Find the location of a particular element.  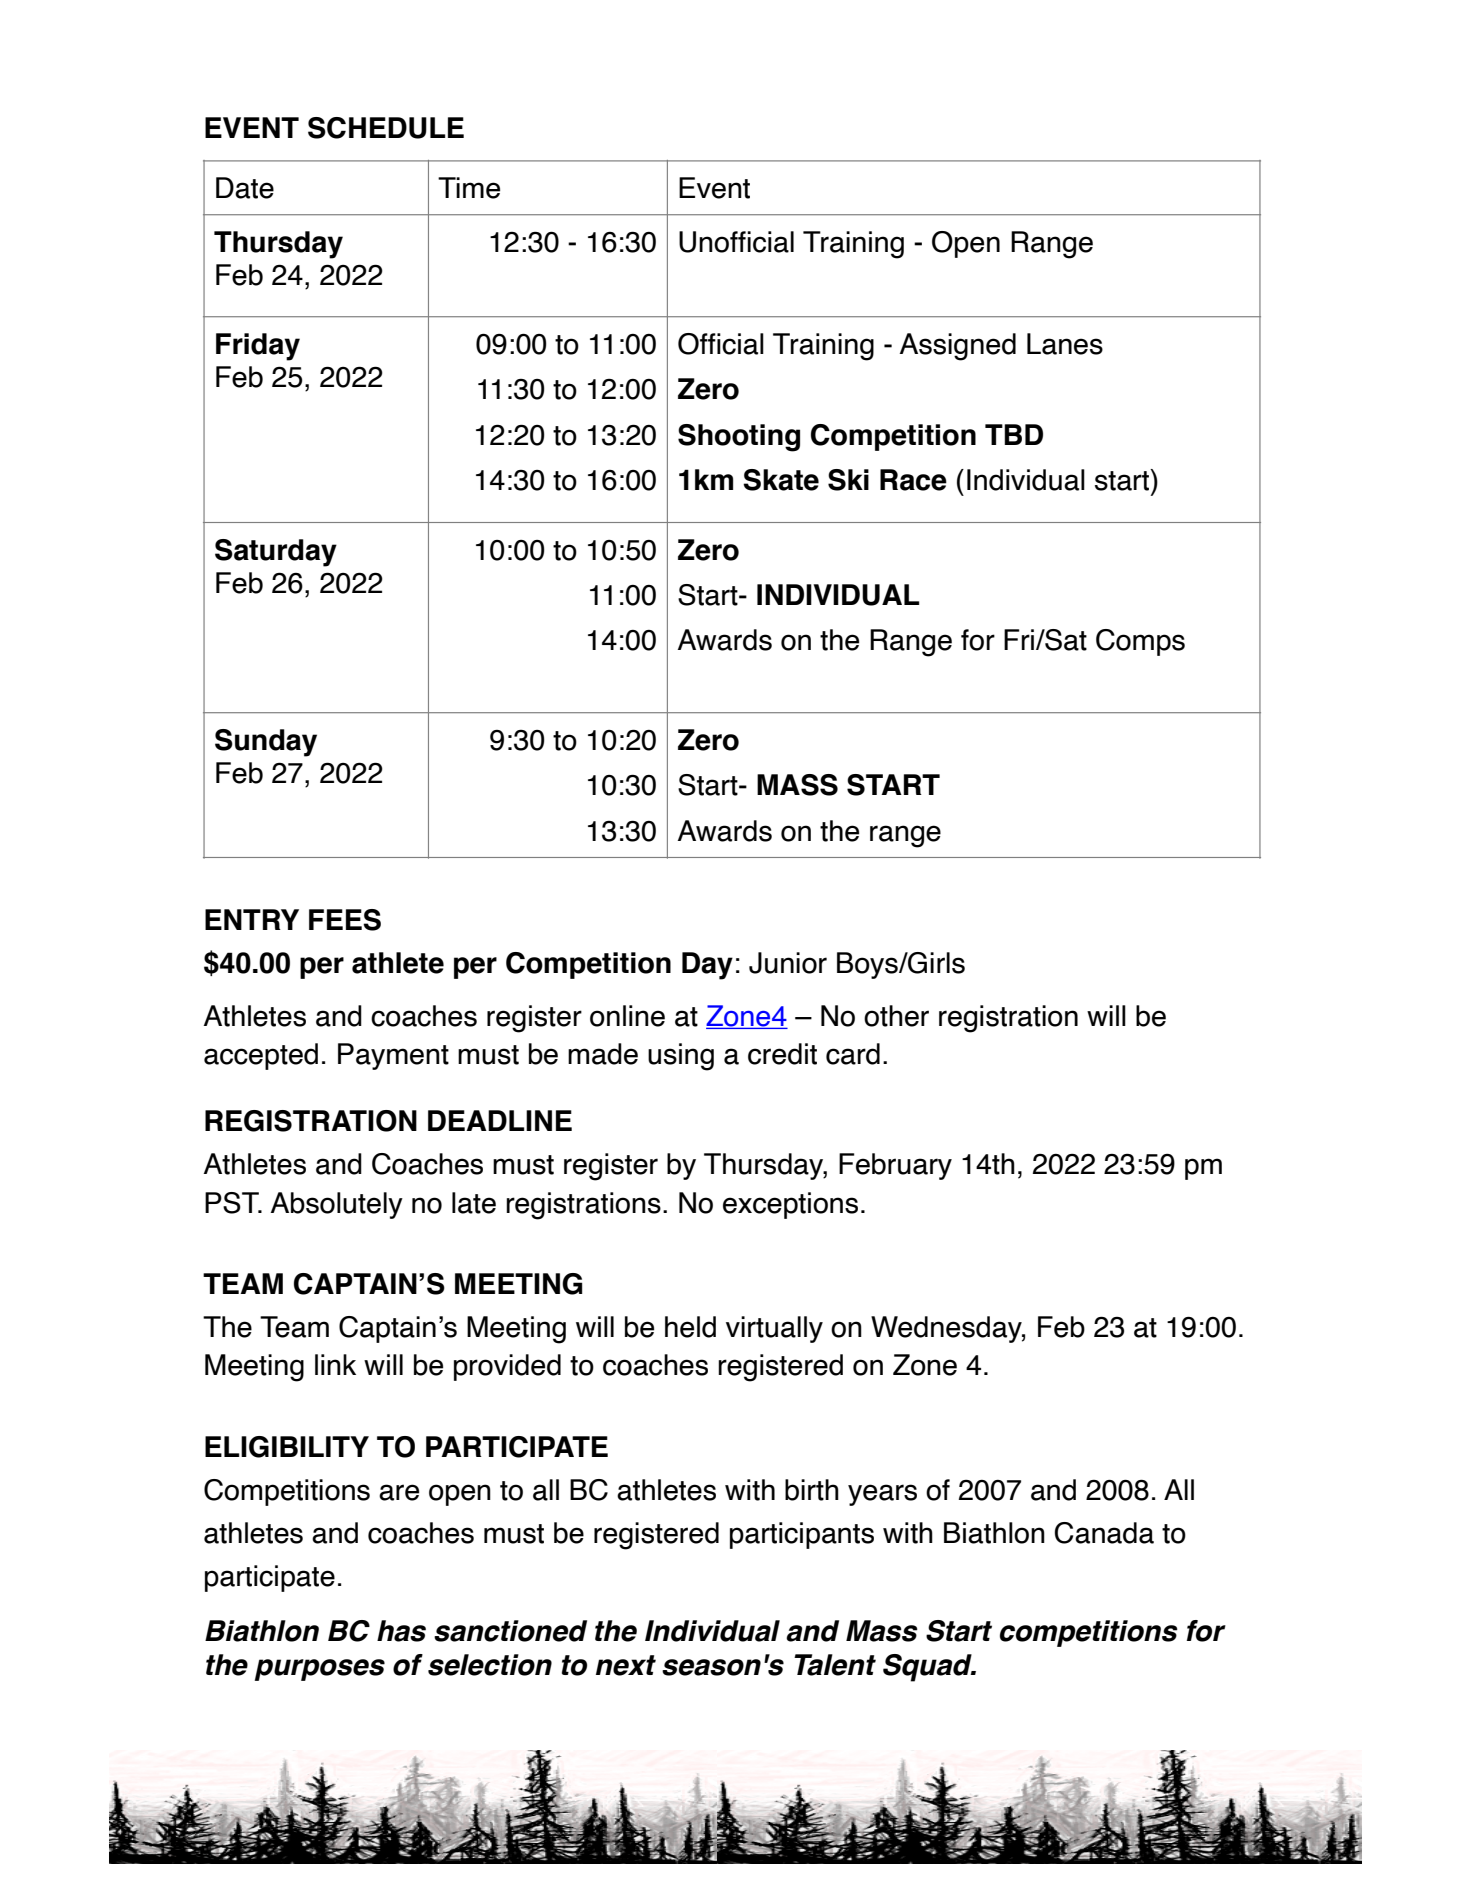

Shooting is located at coordinates (739, 438).
